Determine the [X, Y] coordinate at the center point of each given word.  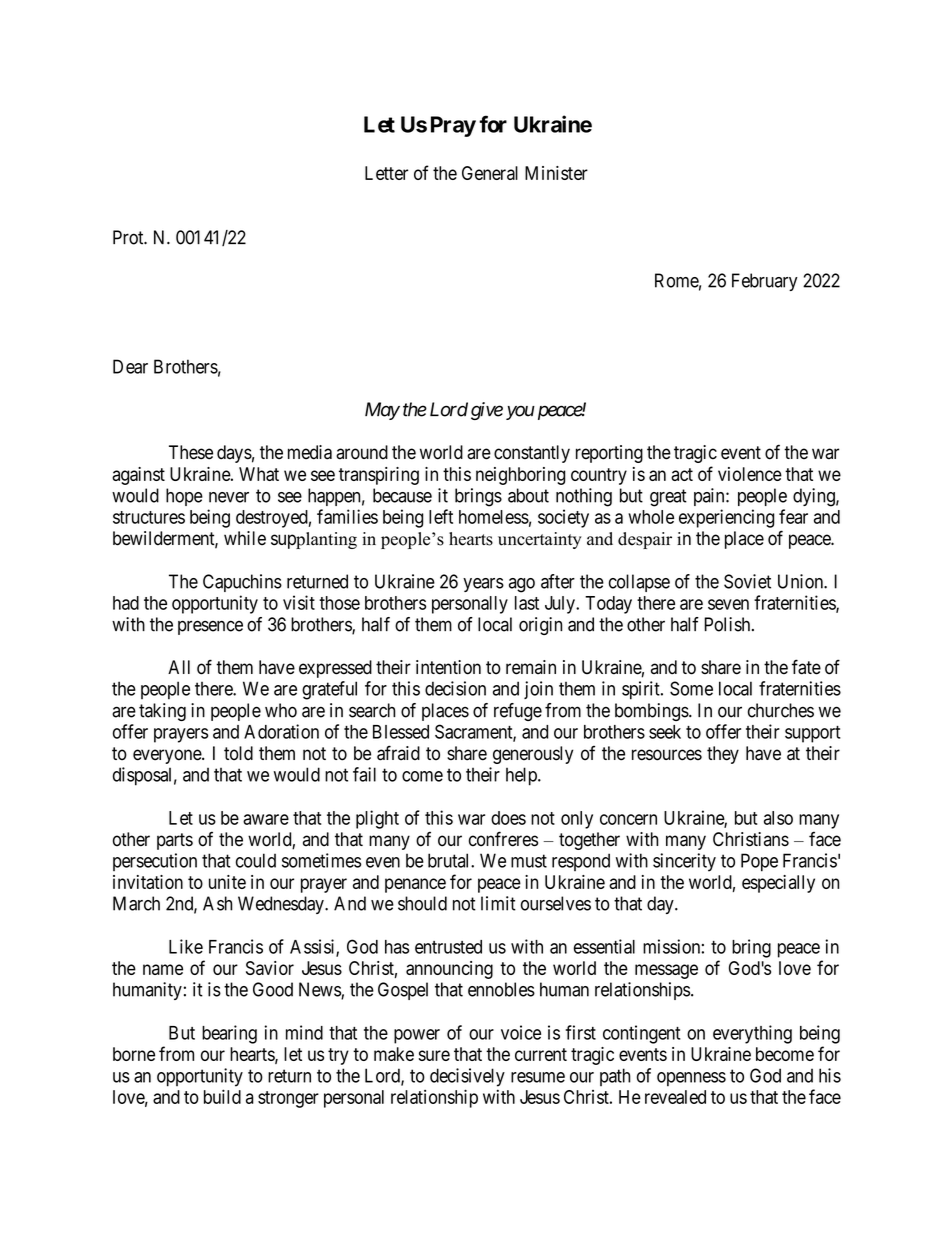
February [765, 282]
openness [691, 1079]
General [490, 173]
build [222, 1096]
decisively [467, 1077]
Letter [386, 173]
